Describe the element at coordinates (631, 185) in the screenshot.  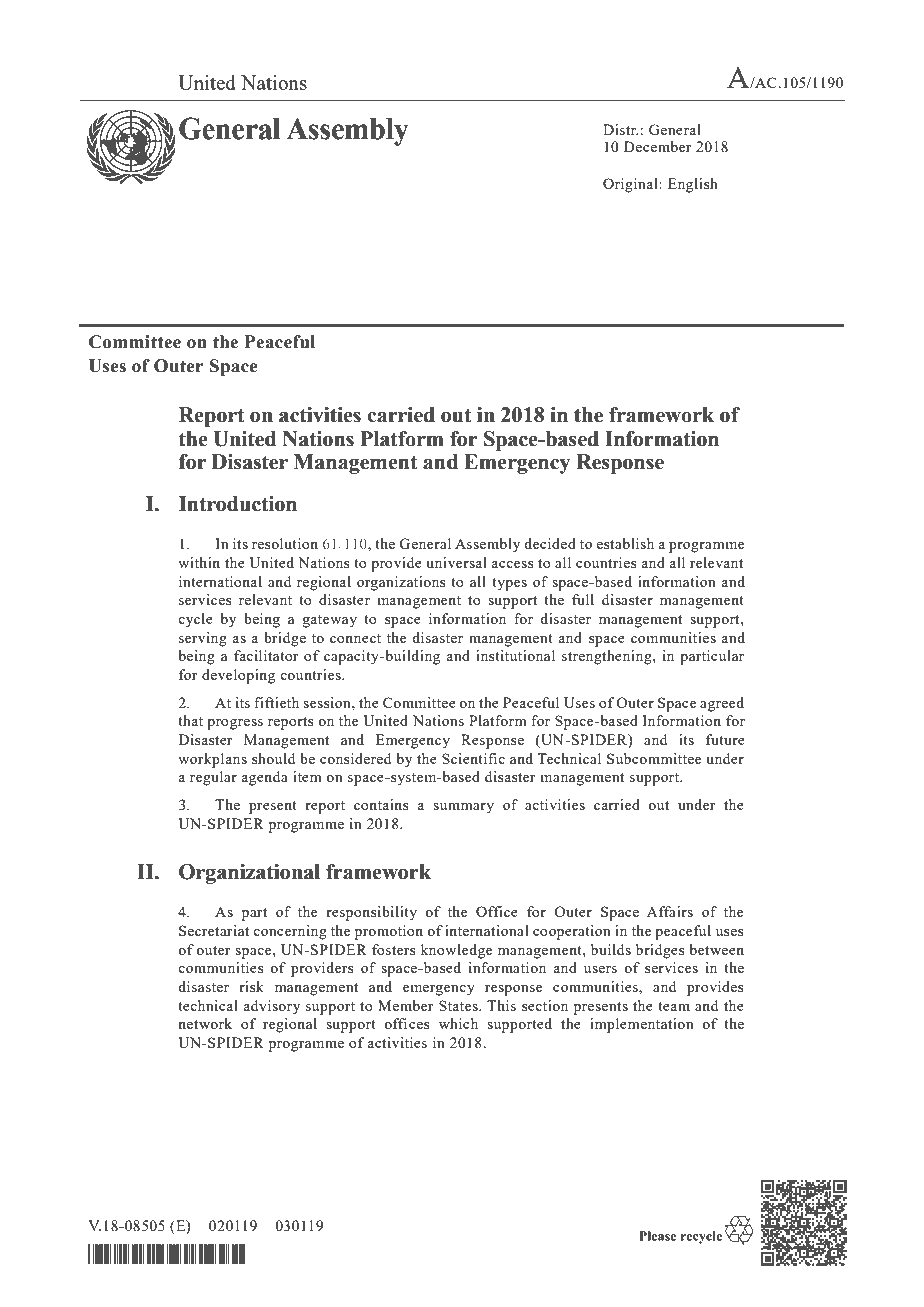
I see `Original` at that location.
